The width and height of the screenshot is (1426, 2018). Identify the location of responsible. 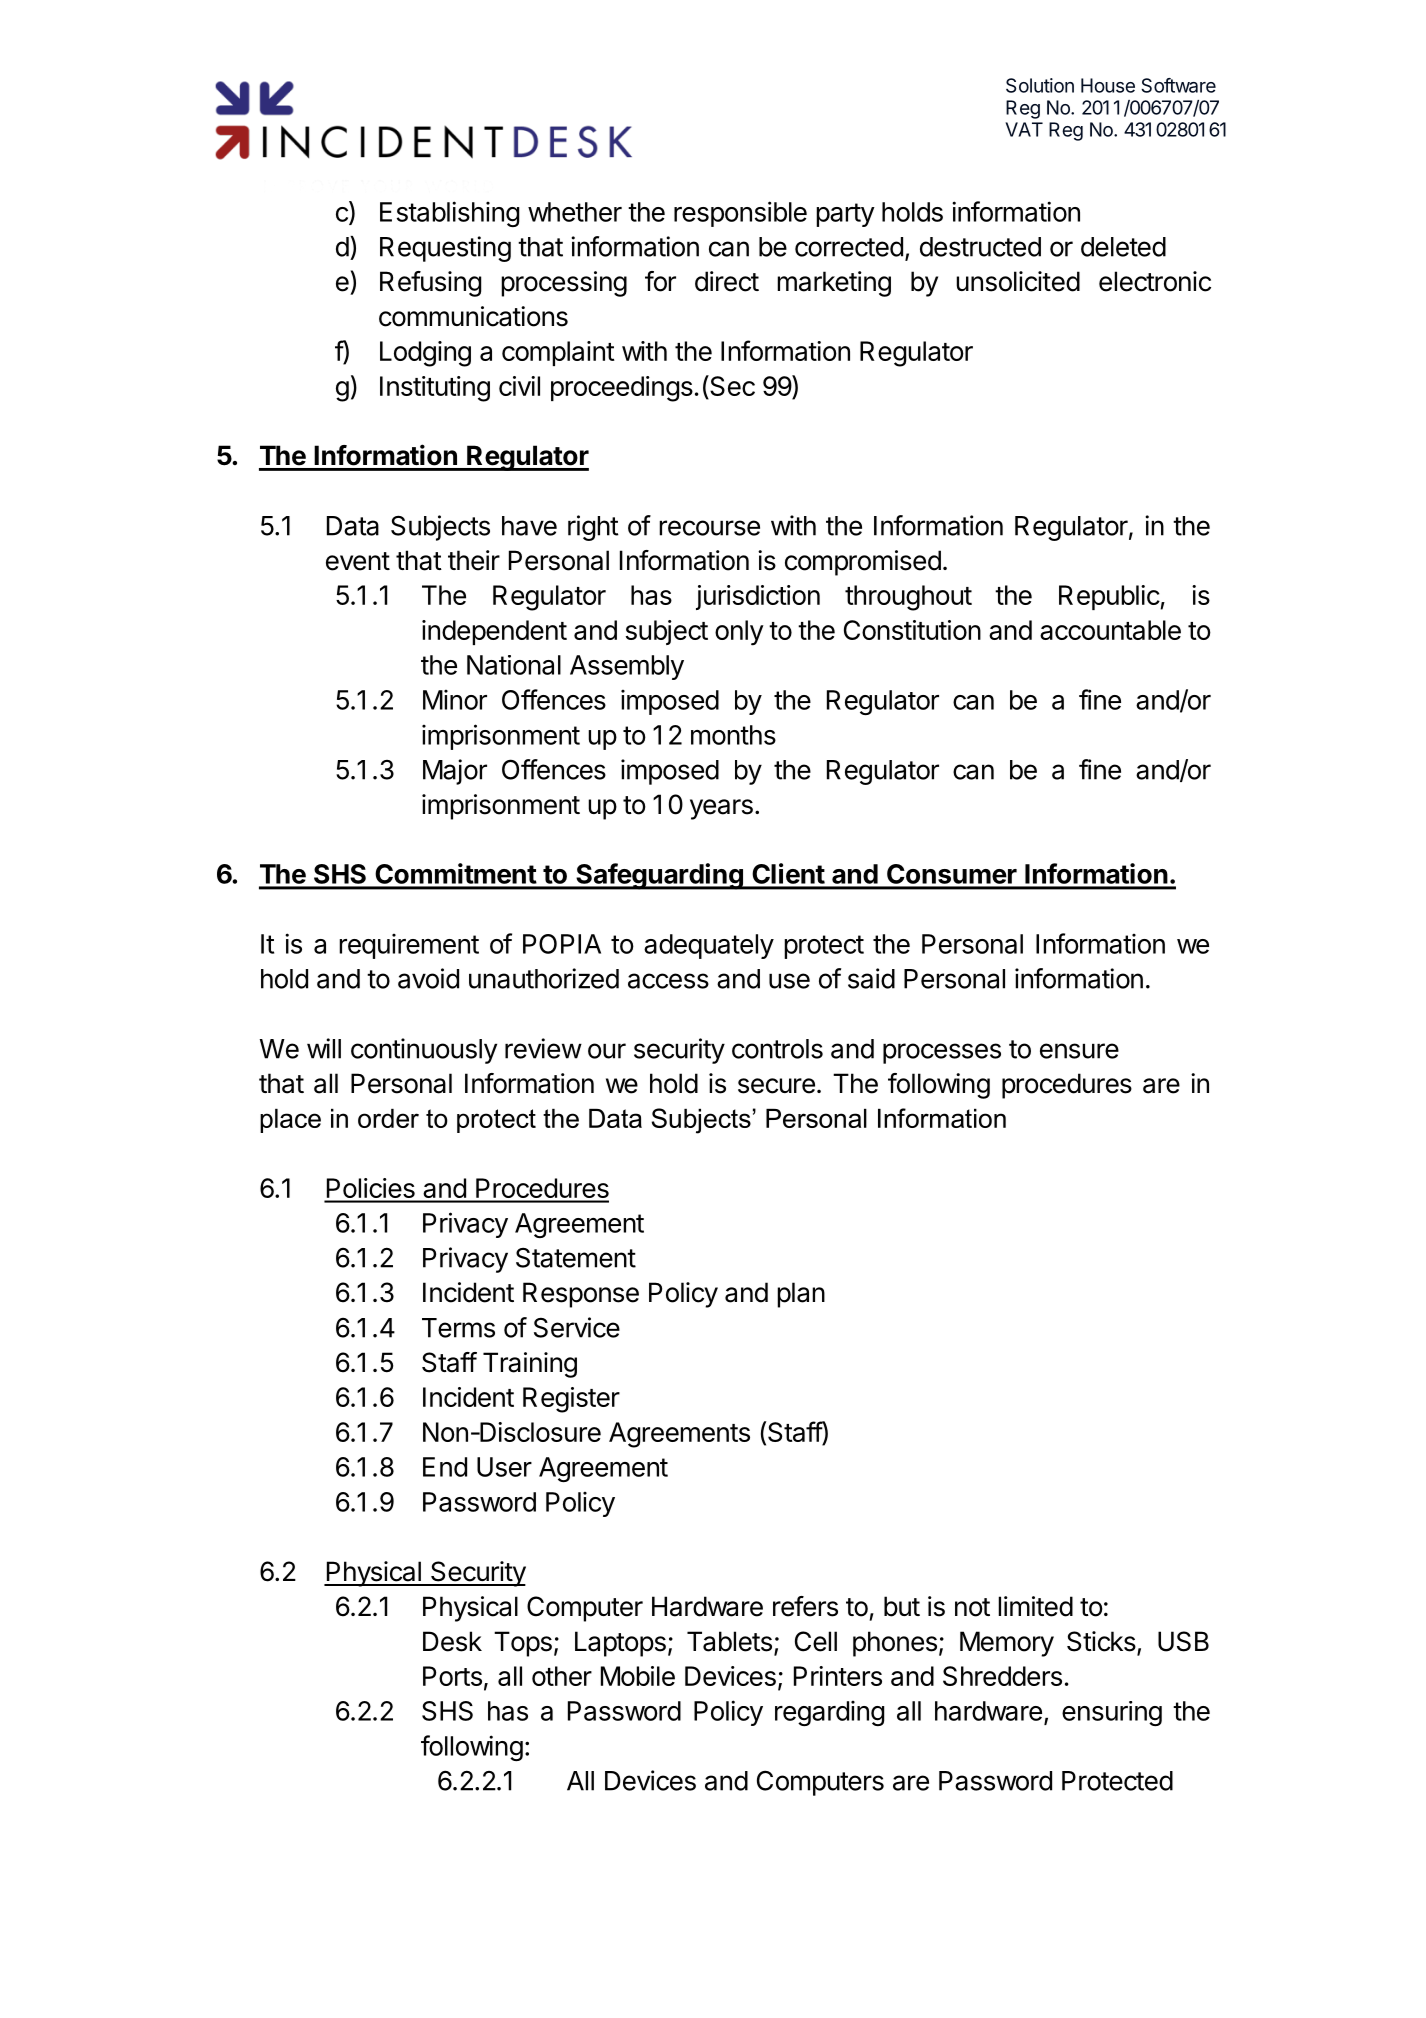
(740, 214).
